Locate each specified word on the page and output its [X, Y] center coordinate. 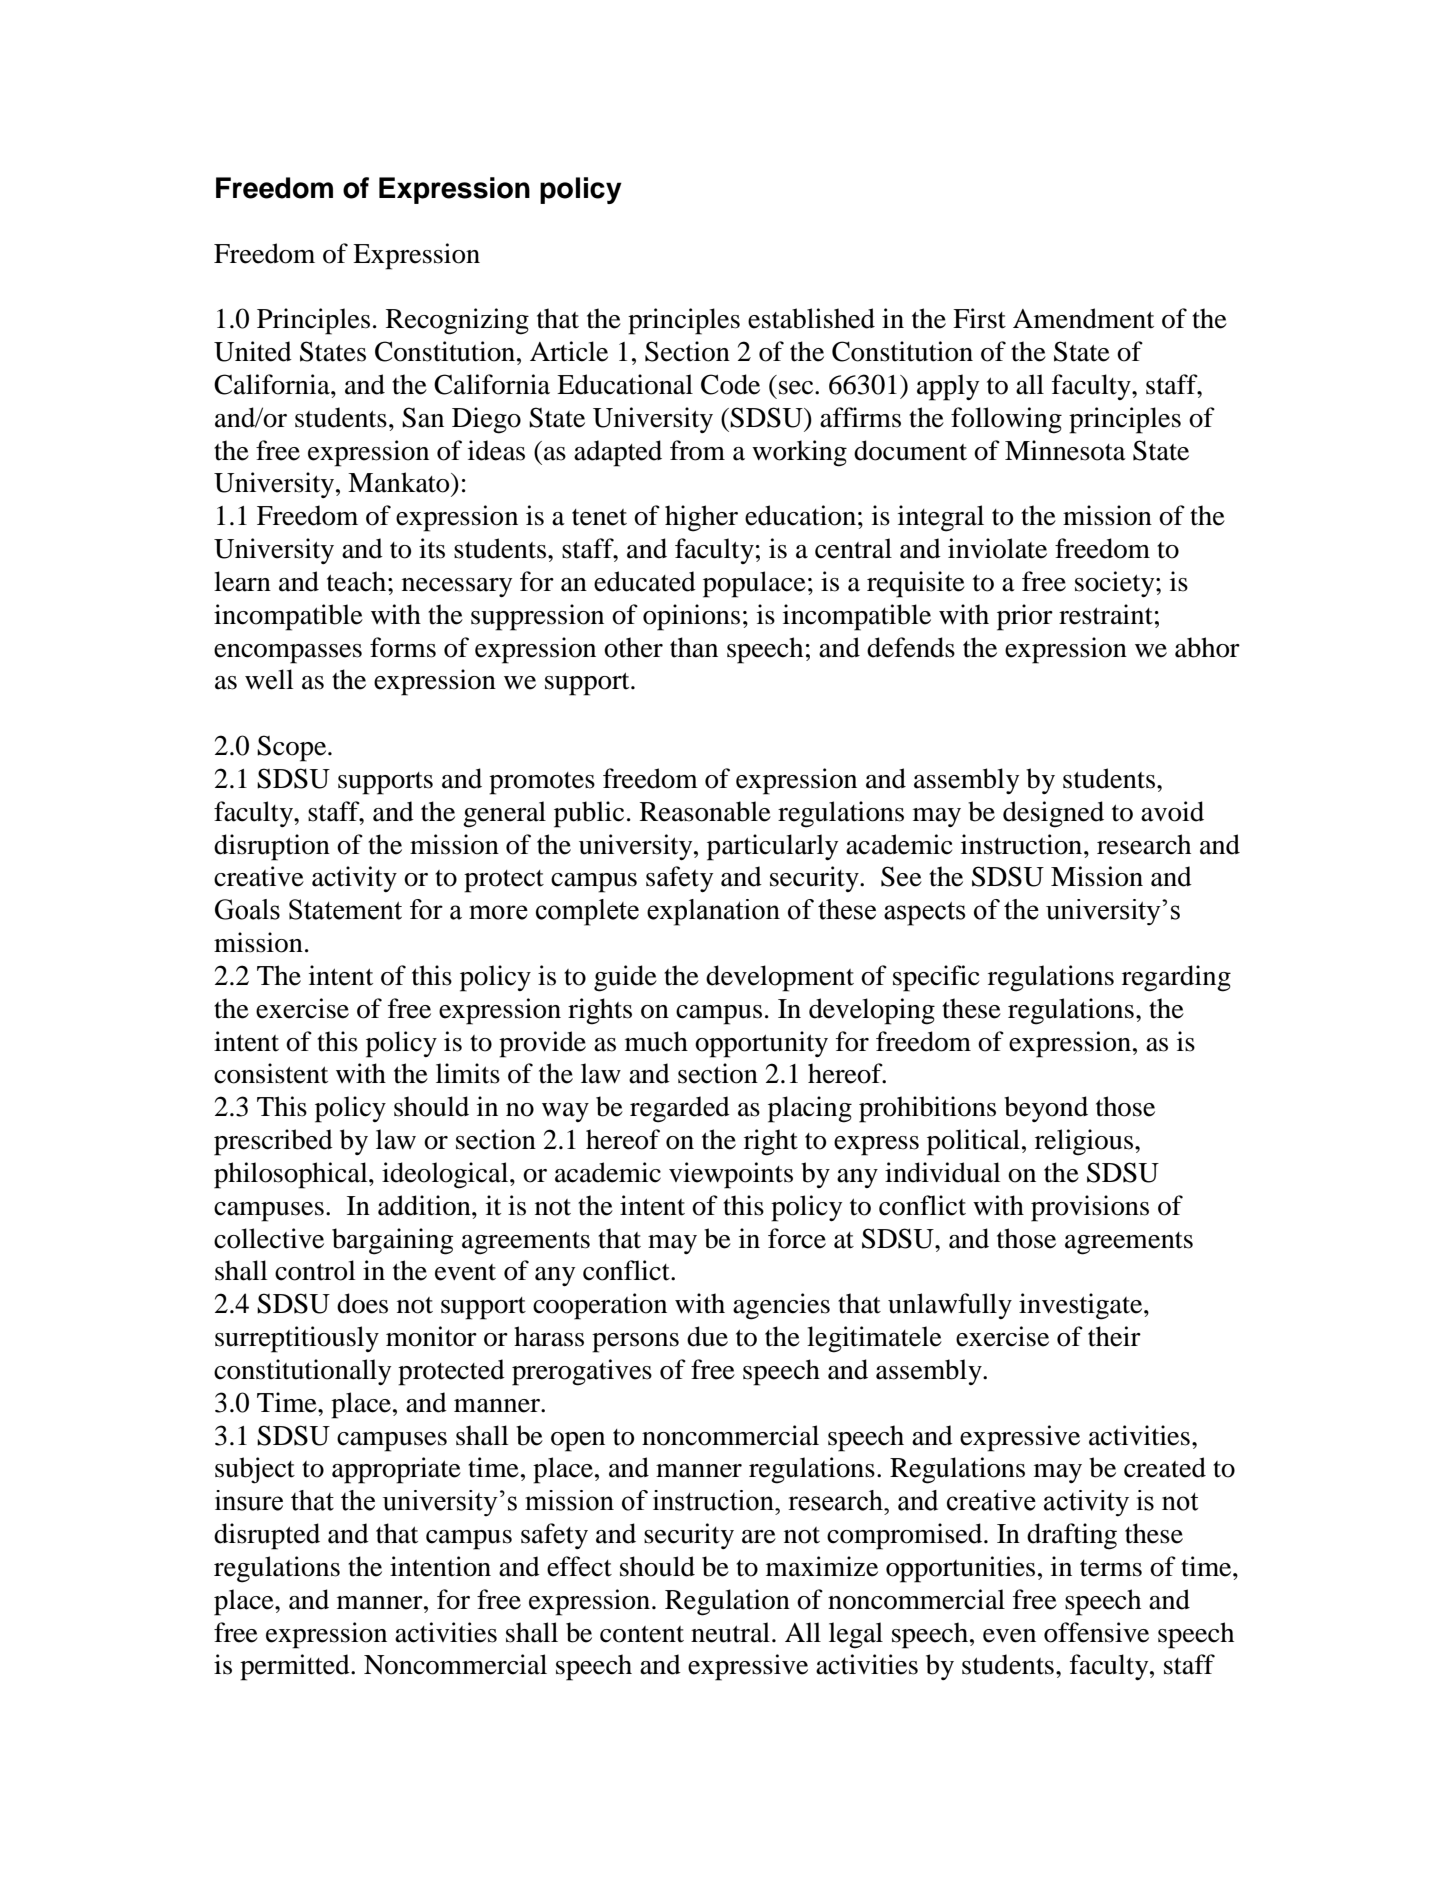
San [423, 417]
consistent [271, 1073]
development [780, 978]
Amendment [1083, 318]
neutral [730, 1632]
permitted [296, 1667]
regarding [1176, 978]
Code [730, 384]
